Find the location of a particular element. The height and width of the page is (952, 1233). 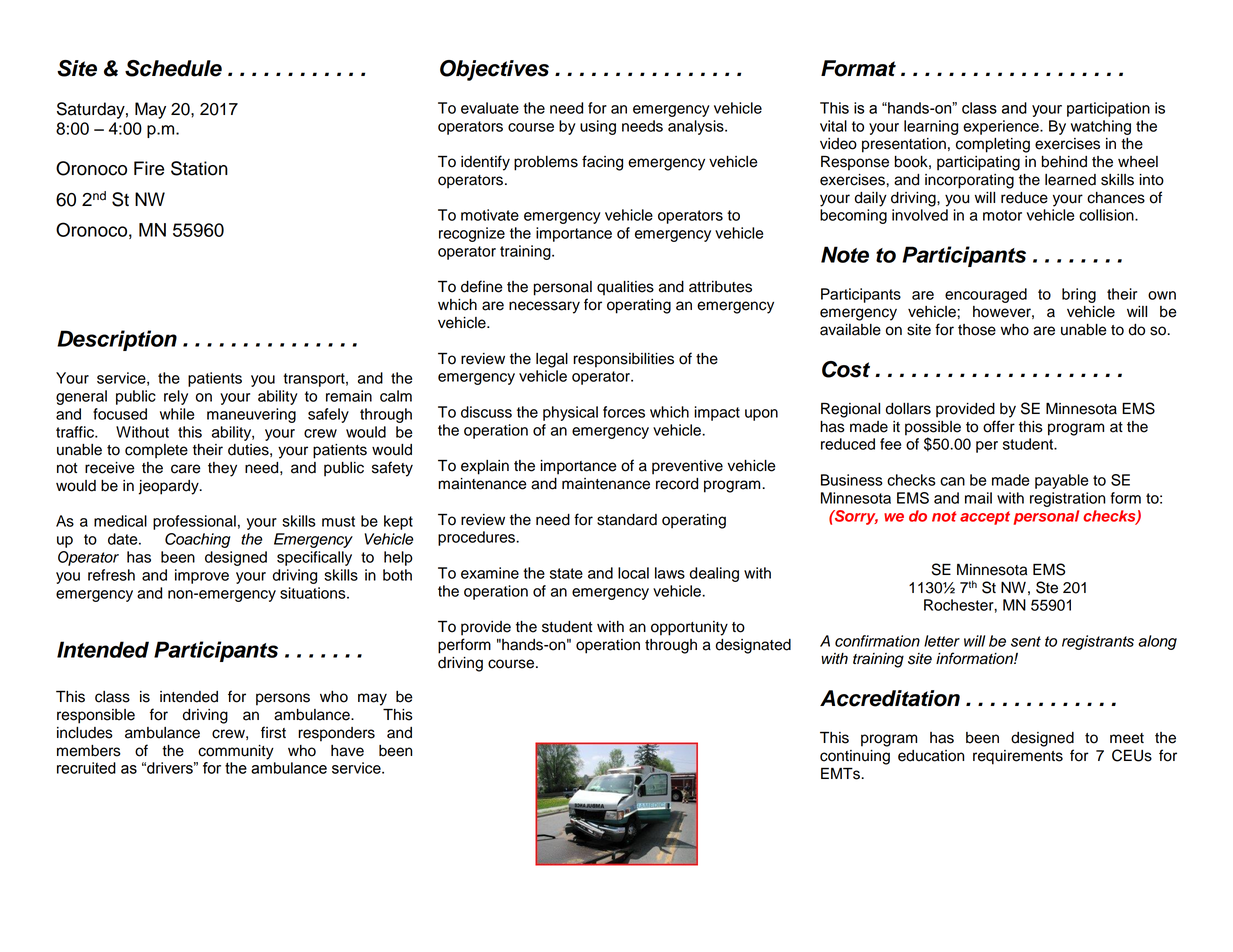

Schedule is located at coordinates (173, 68).
